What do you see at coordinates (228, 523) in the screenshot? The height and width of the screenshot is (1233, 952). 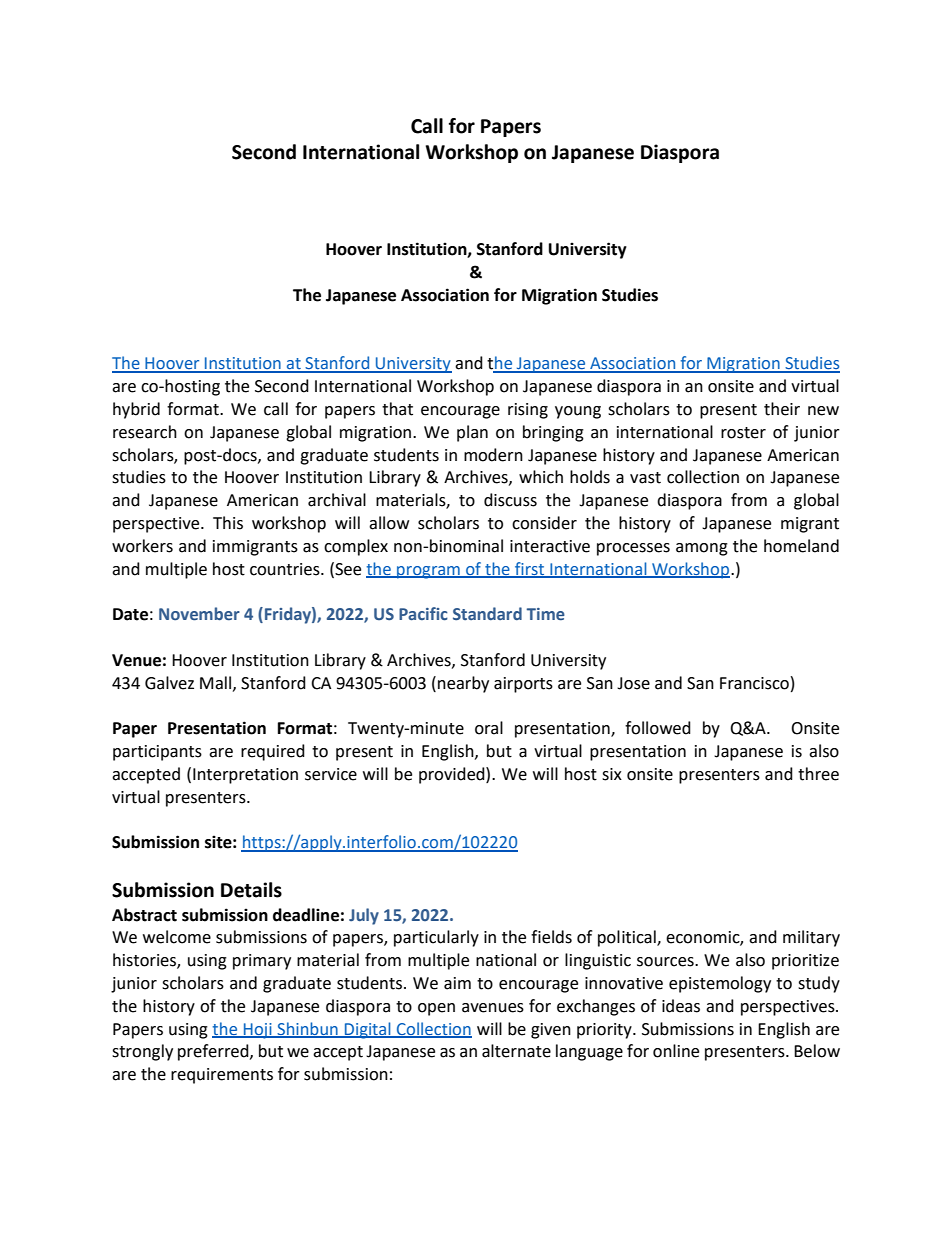 I see `This` at bounding box center [228, 523].
